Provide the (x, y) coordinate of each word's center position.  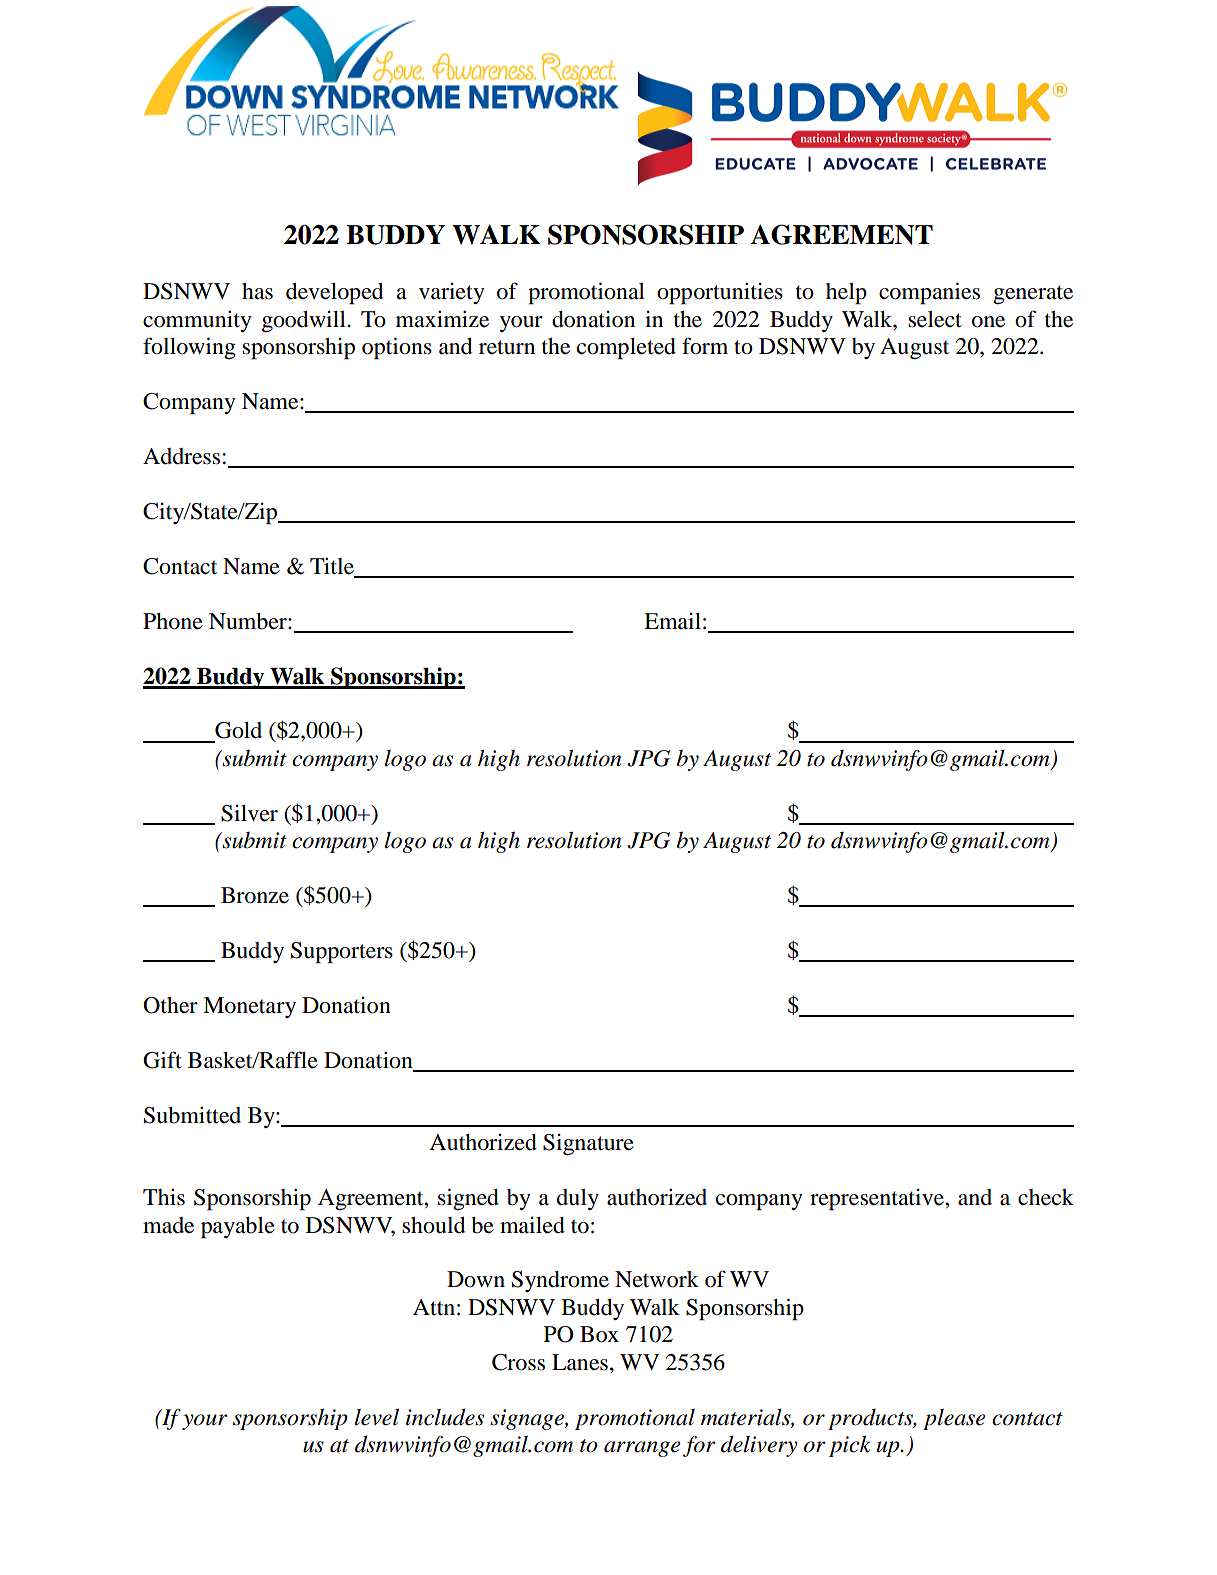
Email (672, 621)
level (377, 1417)
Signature (588, 1145)
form (705, 346)
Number (249, 621)
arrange (642, 1449)
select (935, 319)
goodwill (305, 322)
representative (878, 1200)
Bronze (255, 895)
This (164, 1197)
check (1046, 1197)
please (954, 1419)
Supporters (342, 953)
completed (626, 349)
